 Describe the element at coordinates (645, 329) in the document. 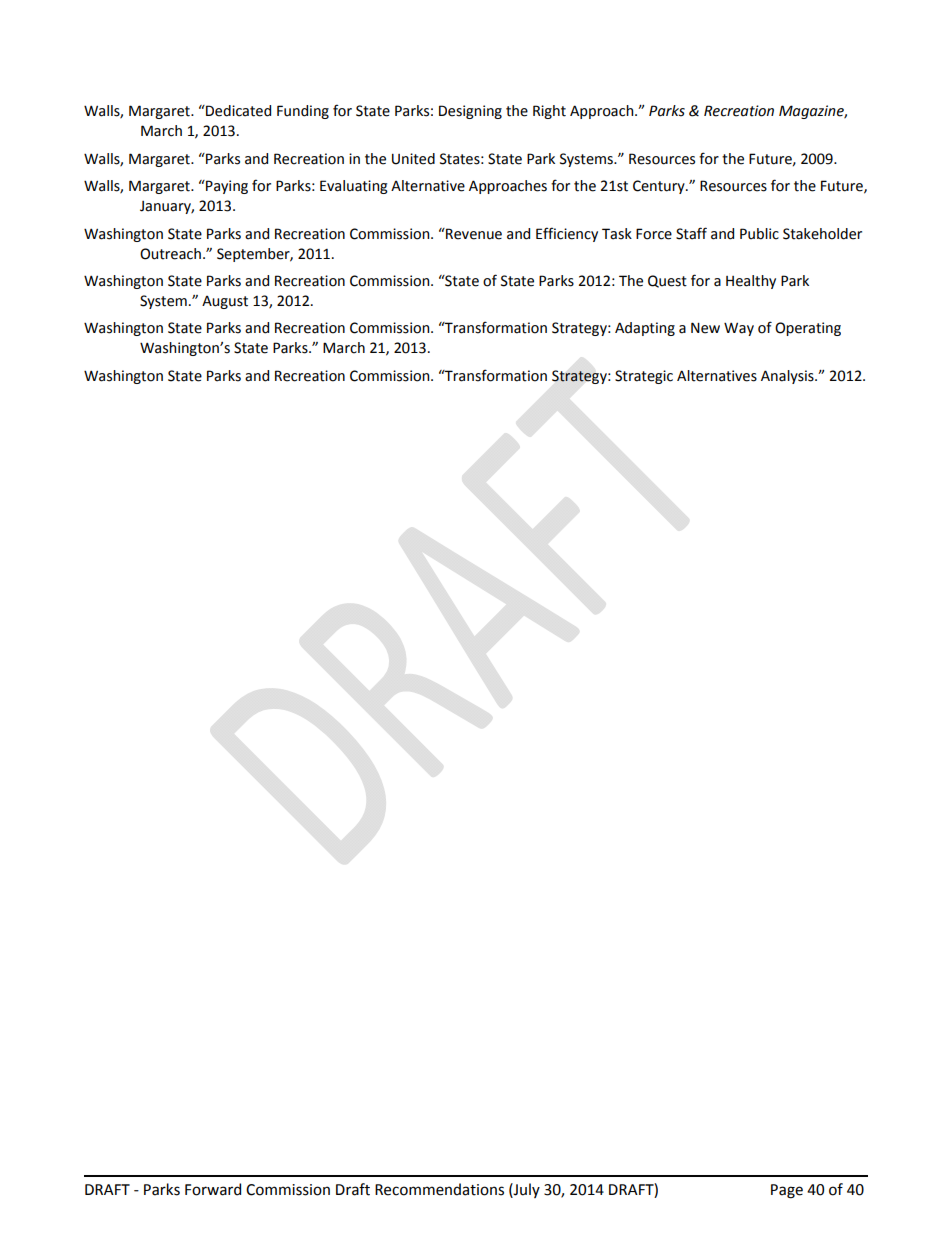

I see `Adapting` at that location.
